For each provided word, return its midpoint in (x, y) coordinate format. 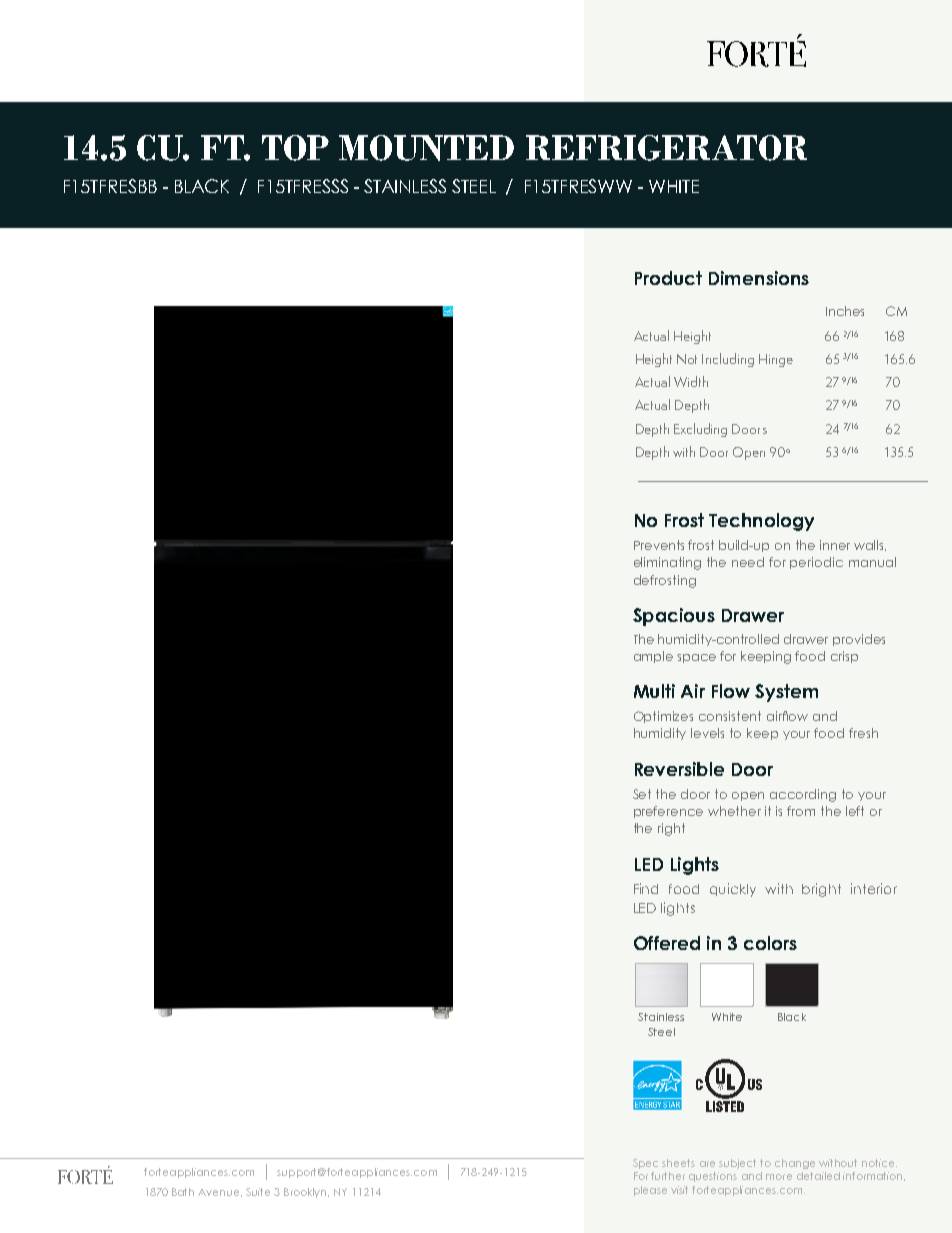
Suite (258, 1192)
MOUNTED (426, 148)
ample (653, 657)
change (795, 1164)
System (786, 693)
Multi (654, 691)
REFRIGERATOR (666, 148)
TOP (295, 148)
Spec (645, 1164)
